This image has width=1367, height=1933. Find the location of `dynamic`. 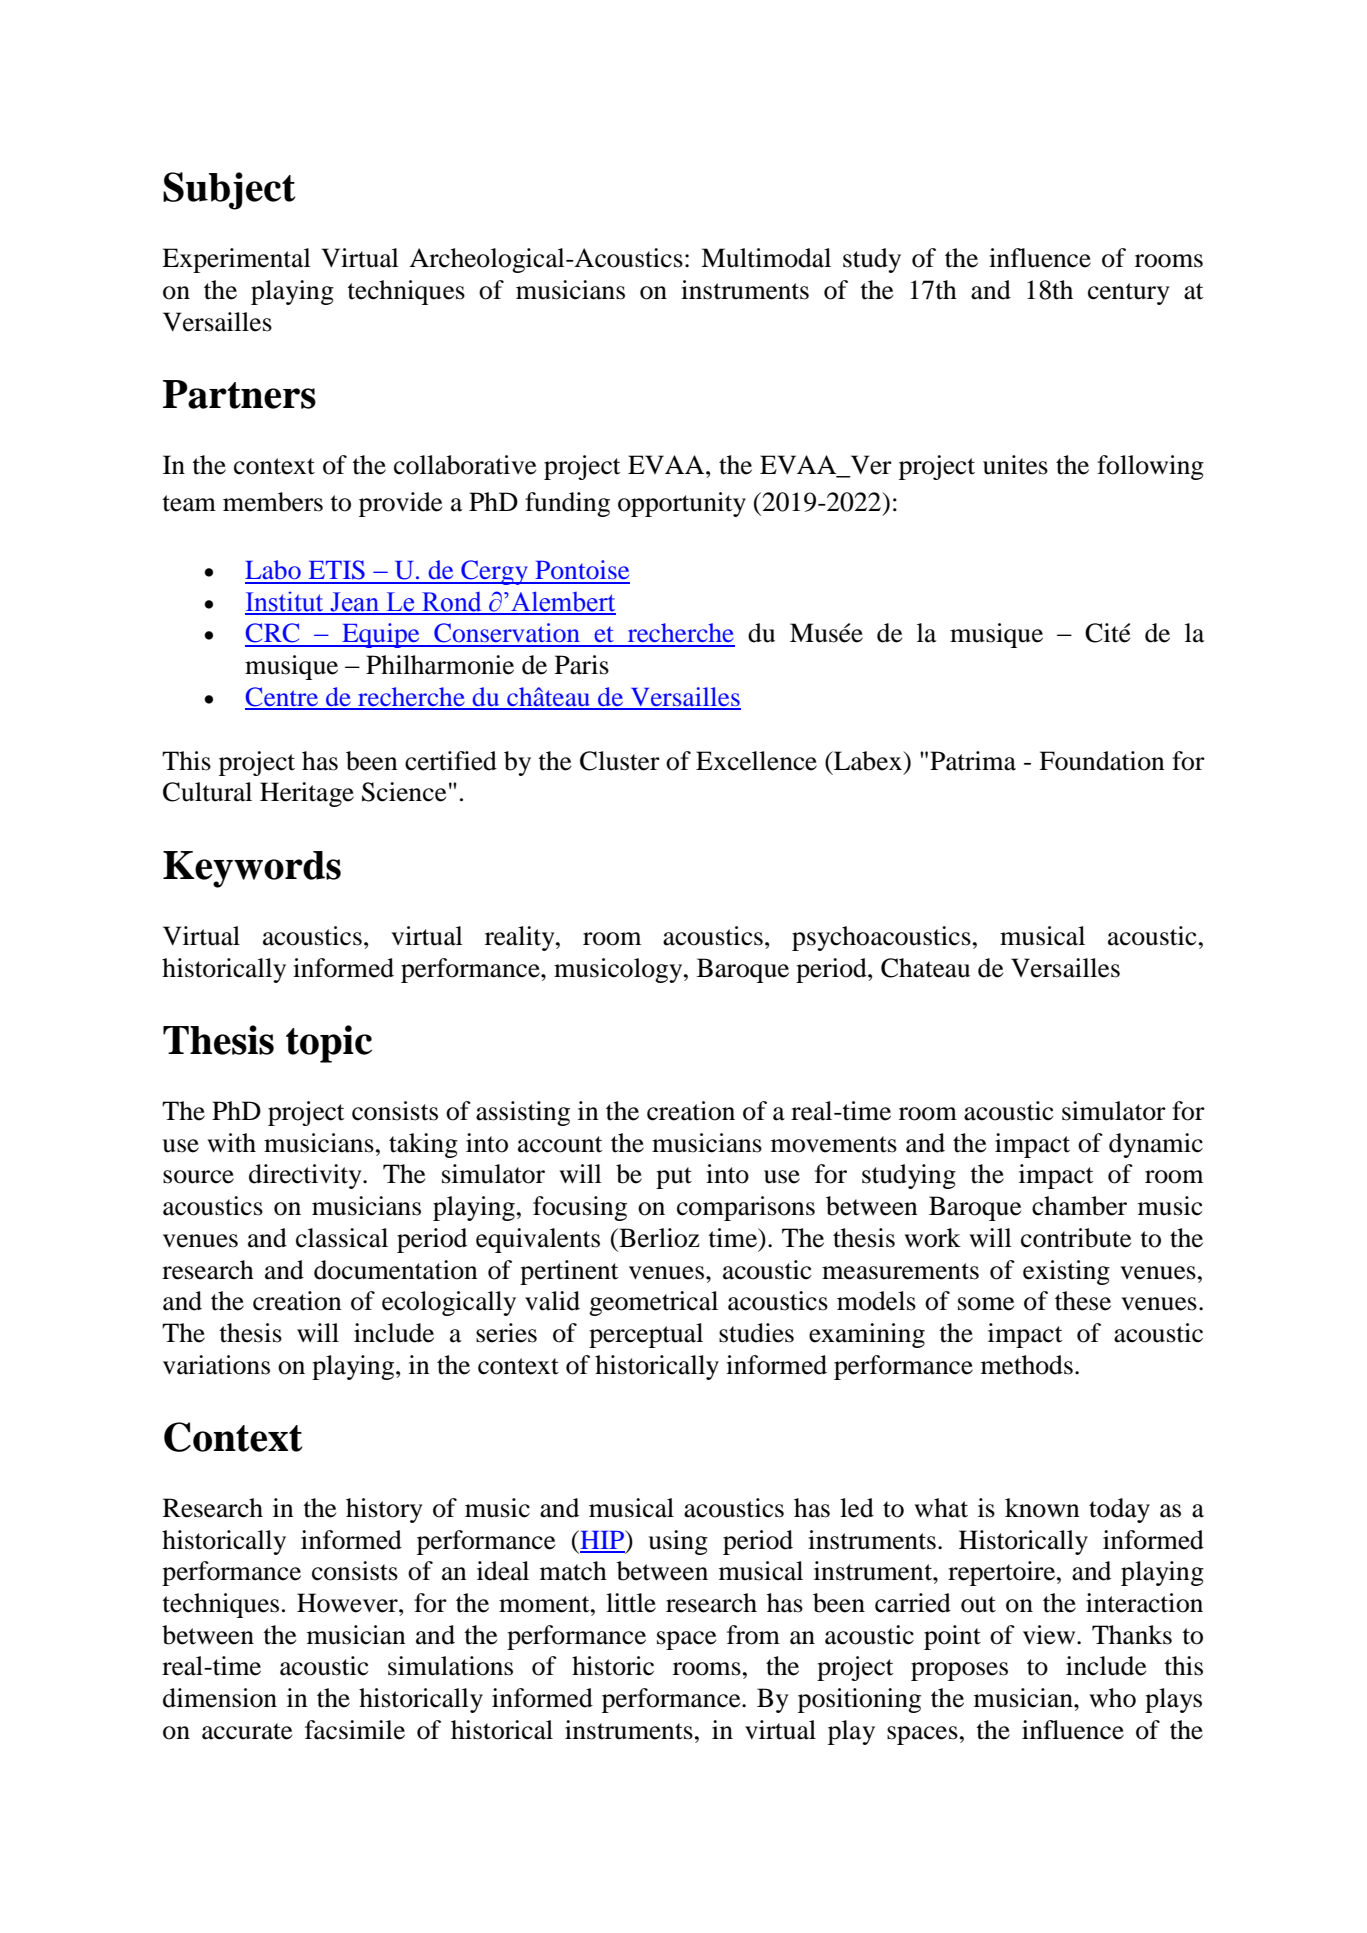

dynamic is located at coordinates (1156, 1145).
